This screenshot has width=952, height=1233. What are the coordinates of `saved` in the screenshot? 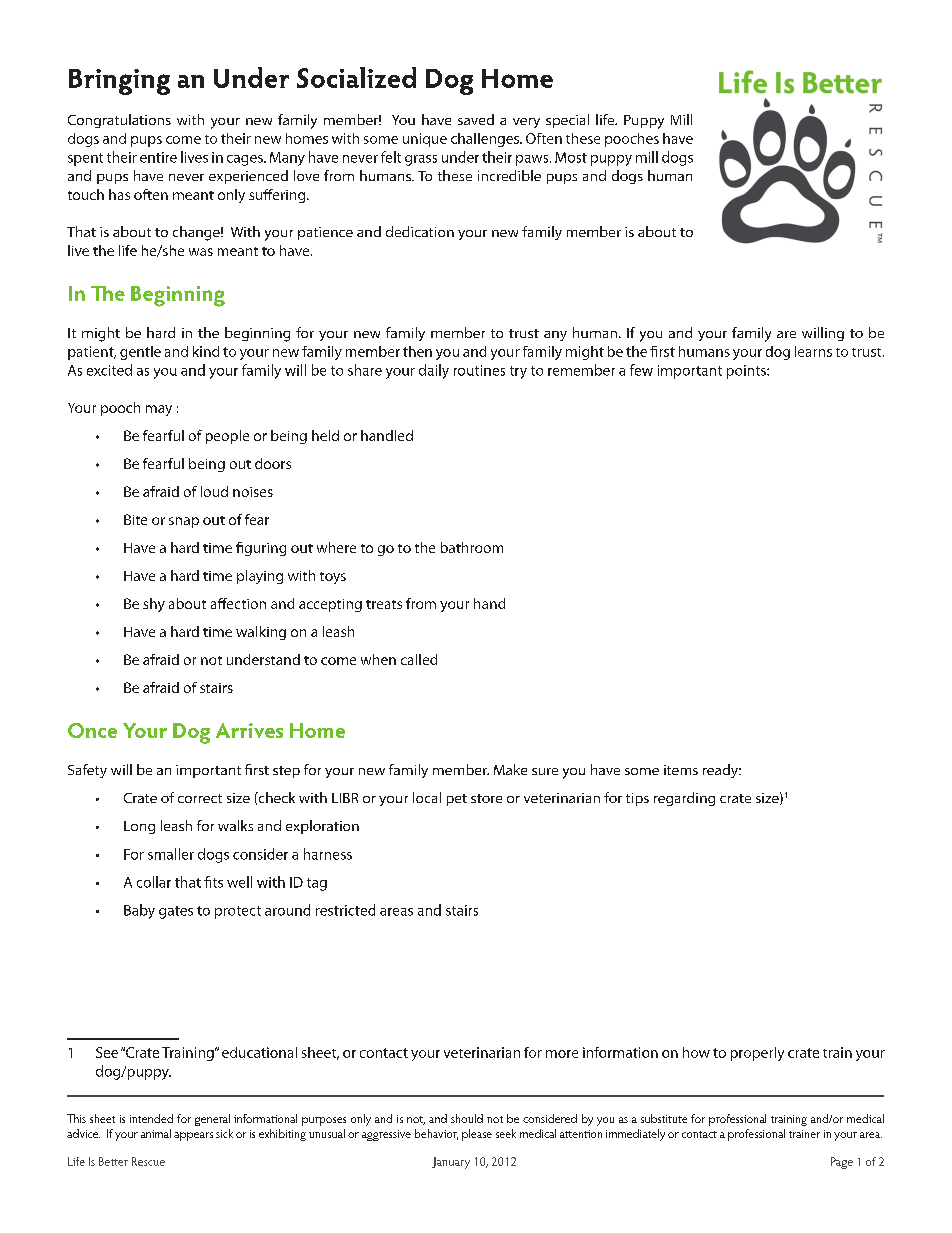 It's located at (476, 119).
